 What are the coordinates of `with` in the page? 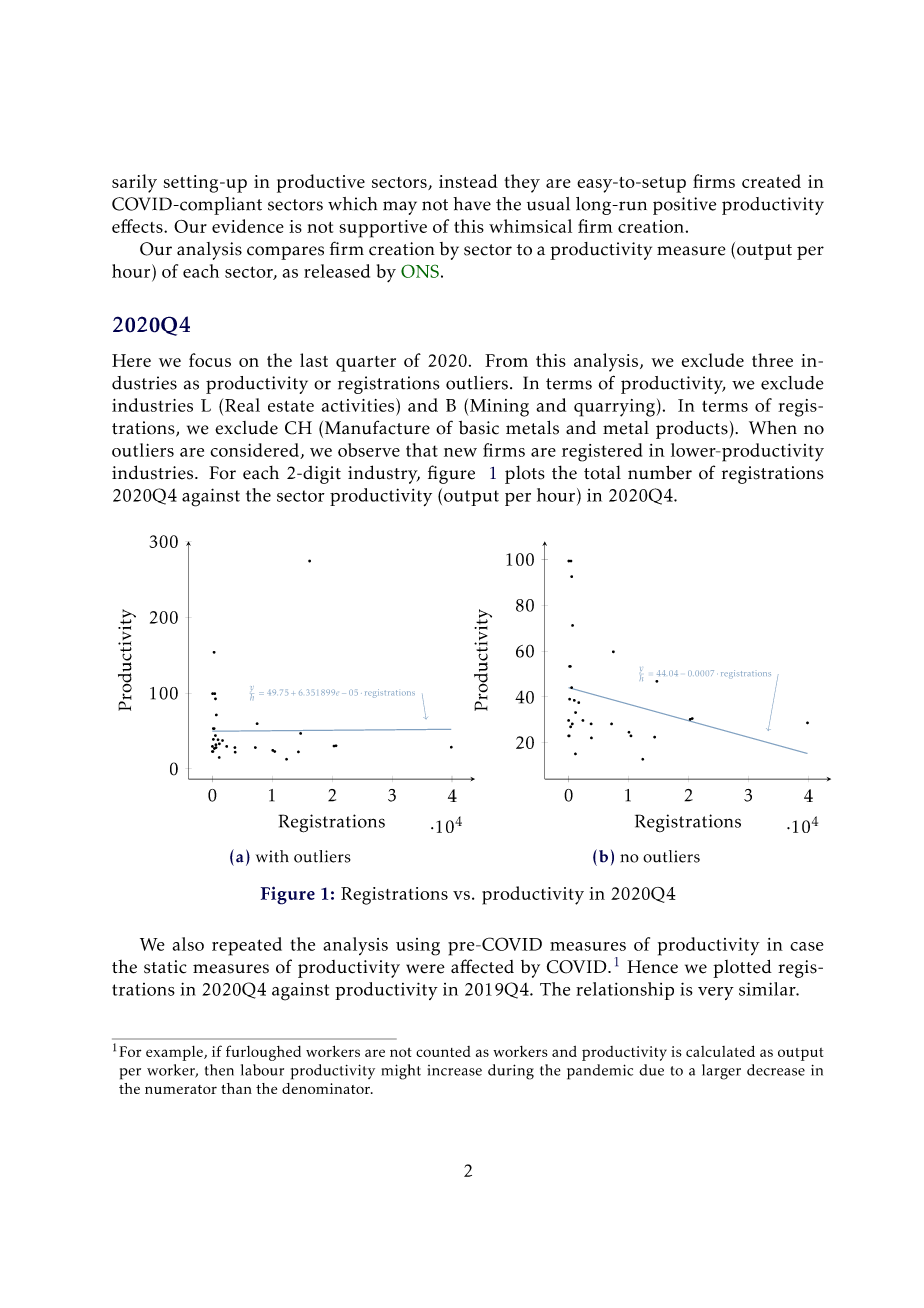 It's located at (272, 856).
